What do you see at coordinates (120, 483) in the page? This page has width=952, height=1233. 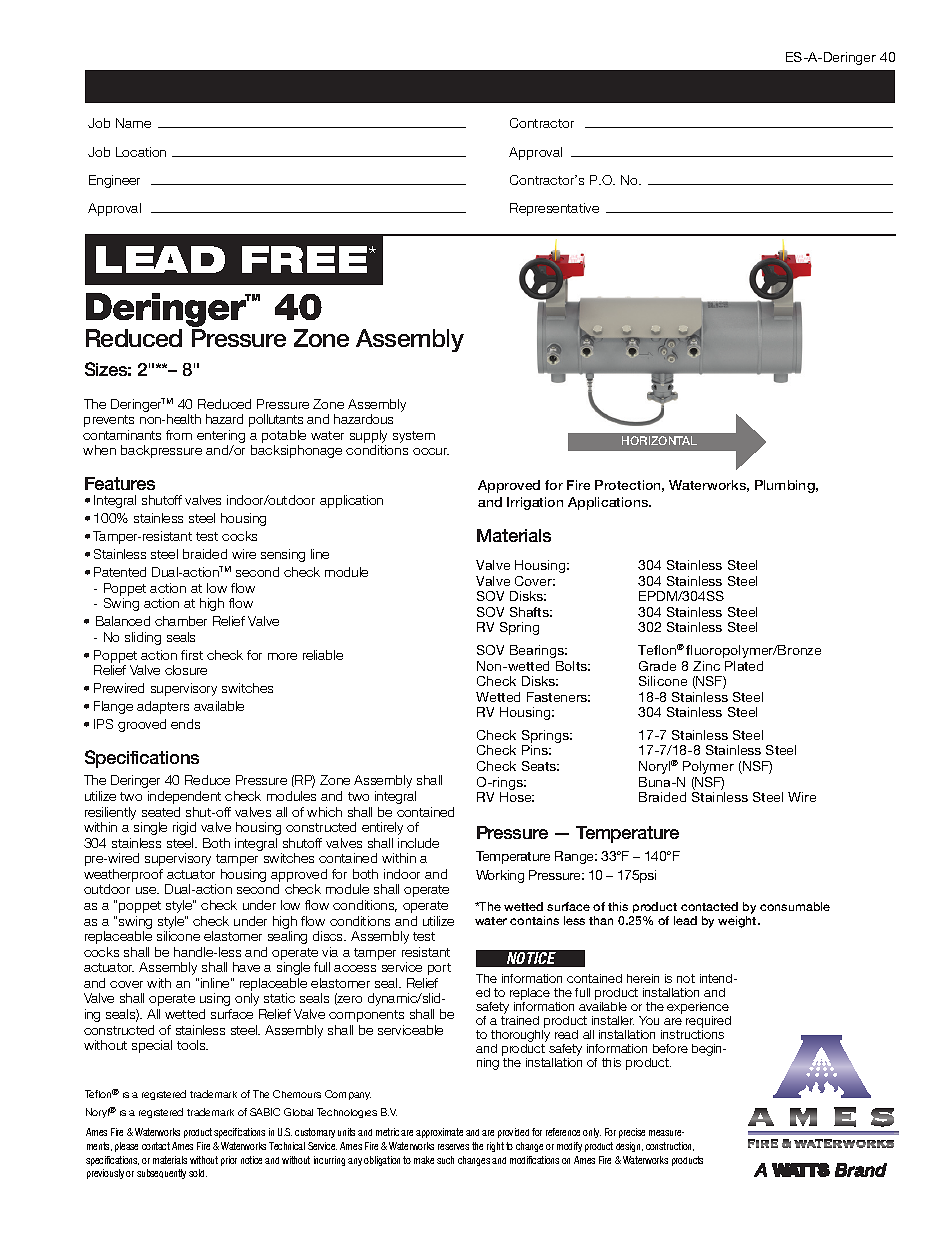 I see `Features` at bounding box center [120, 483].
